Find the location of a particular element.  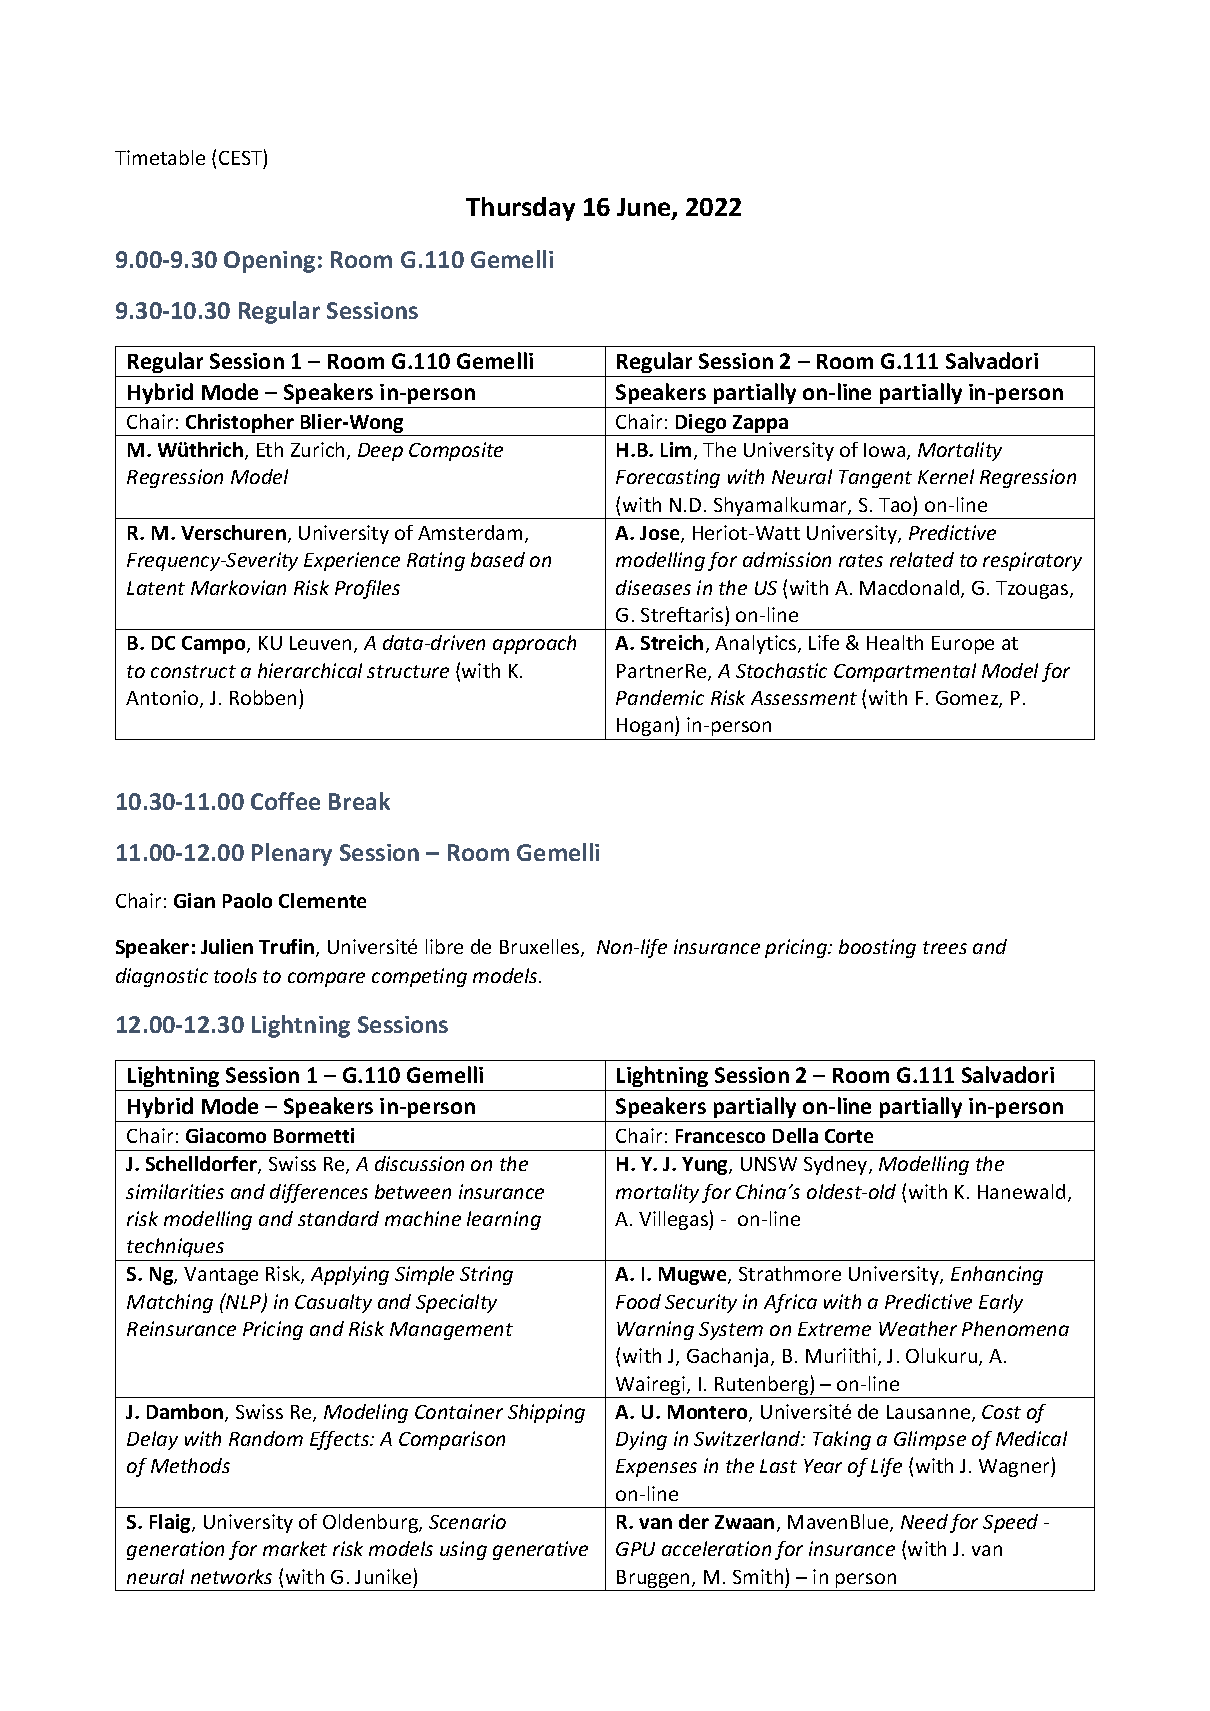

market is located at coordinates (295, 1548).
